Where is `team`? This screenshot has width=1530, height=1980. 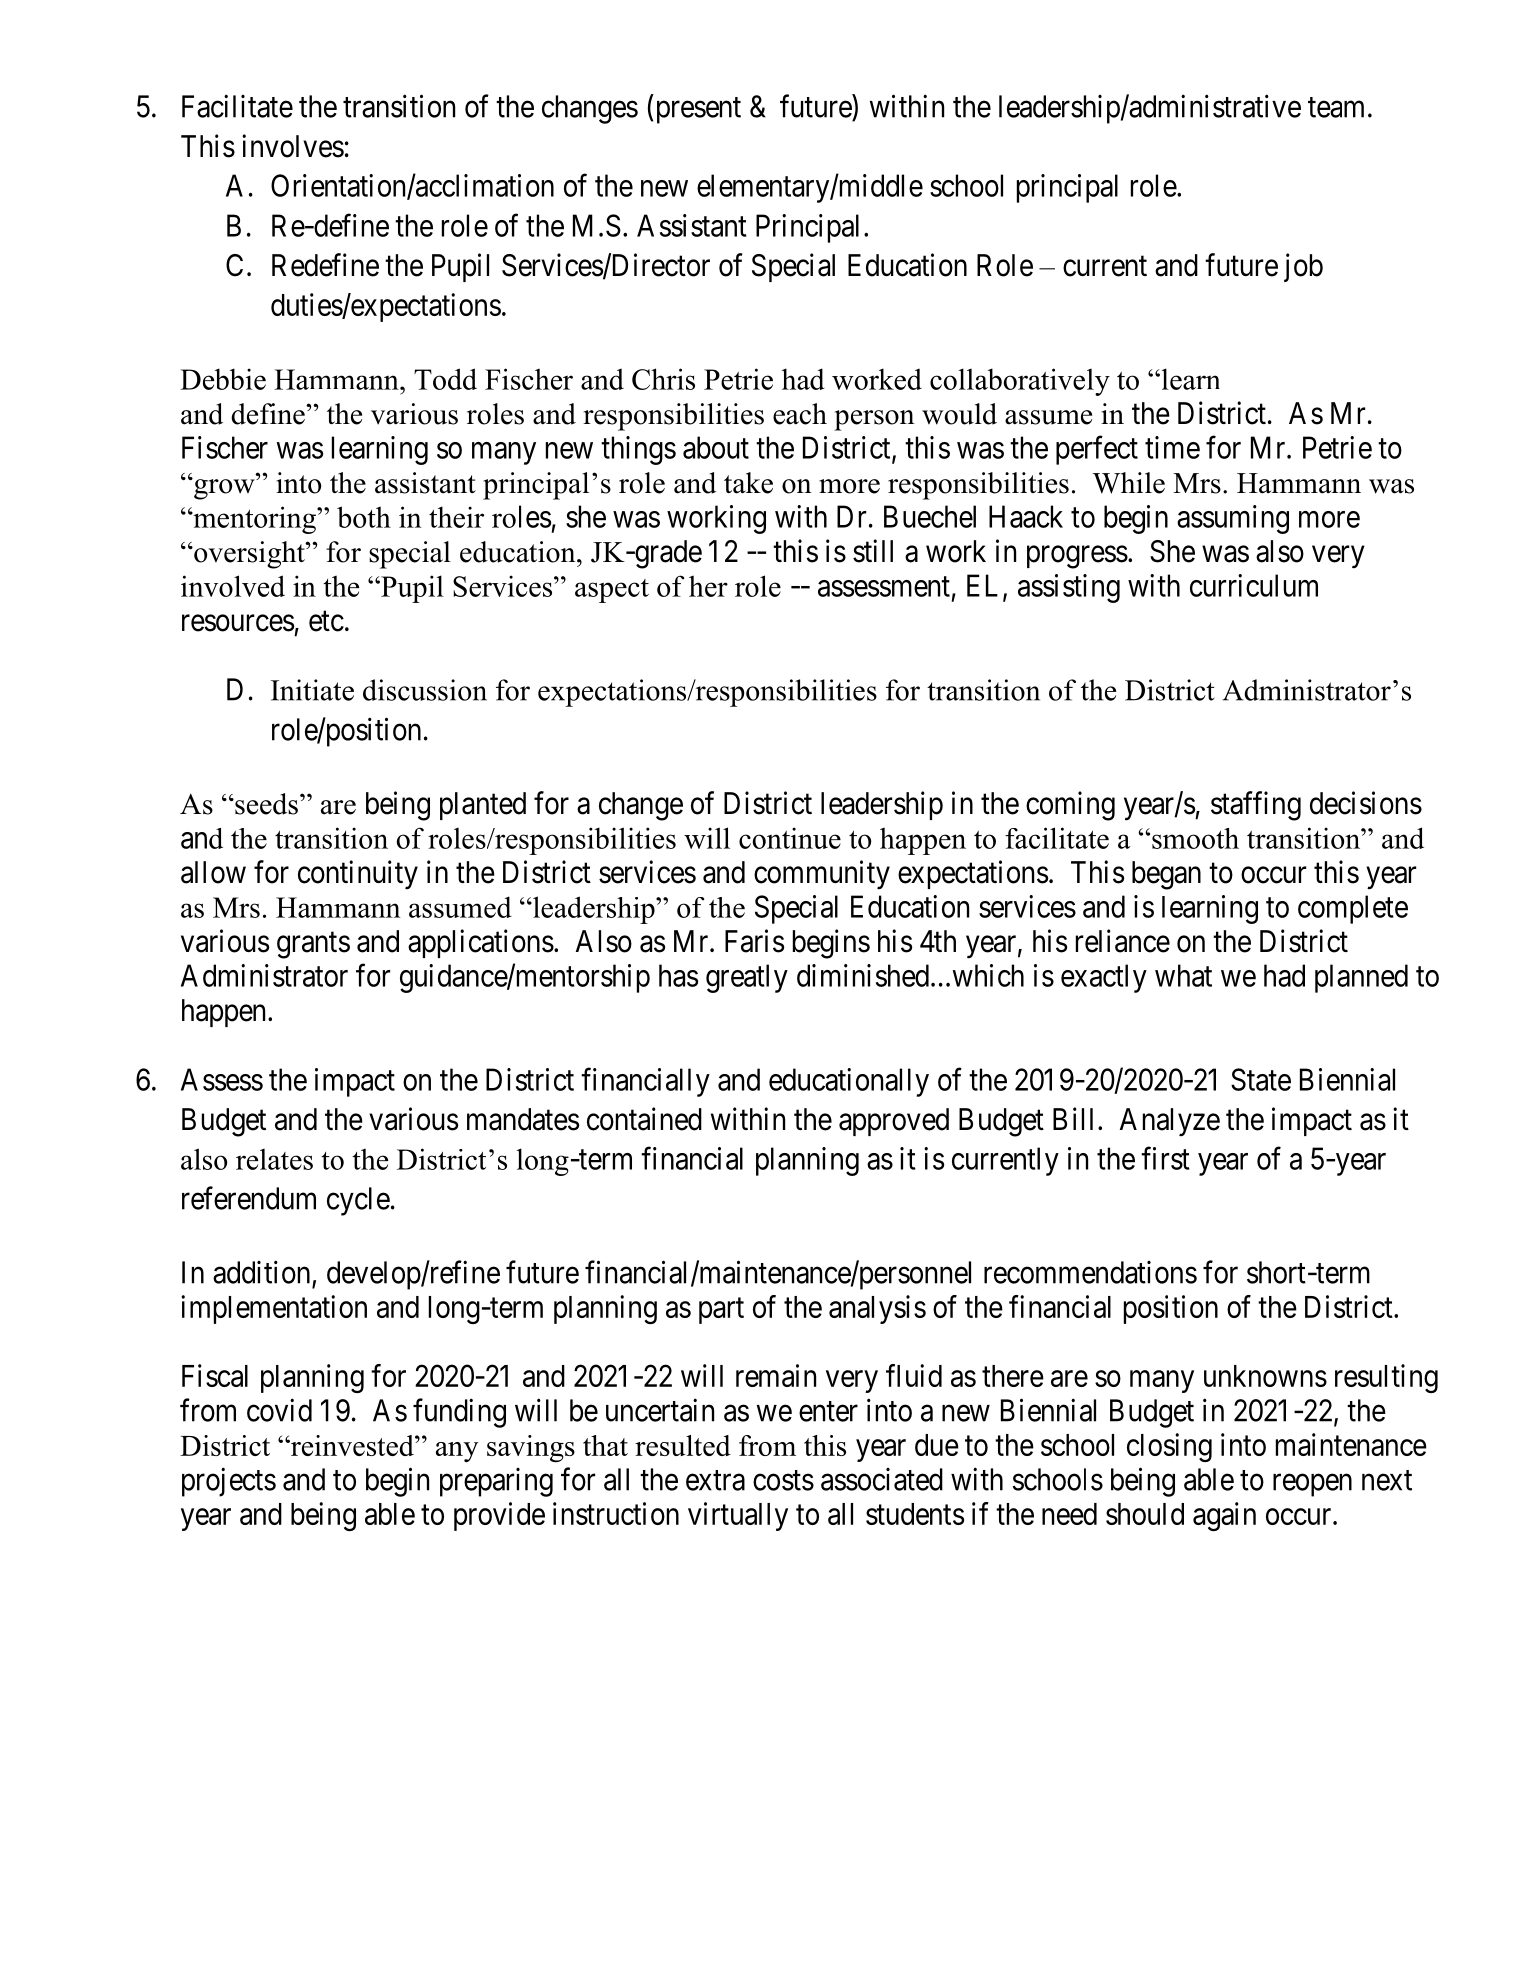 team is located at coordinates (1336, 107).
